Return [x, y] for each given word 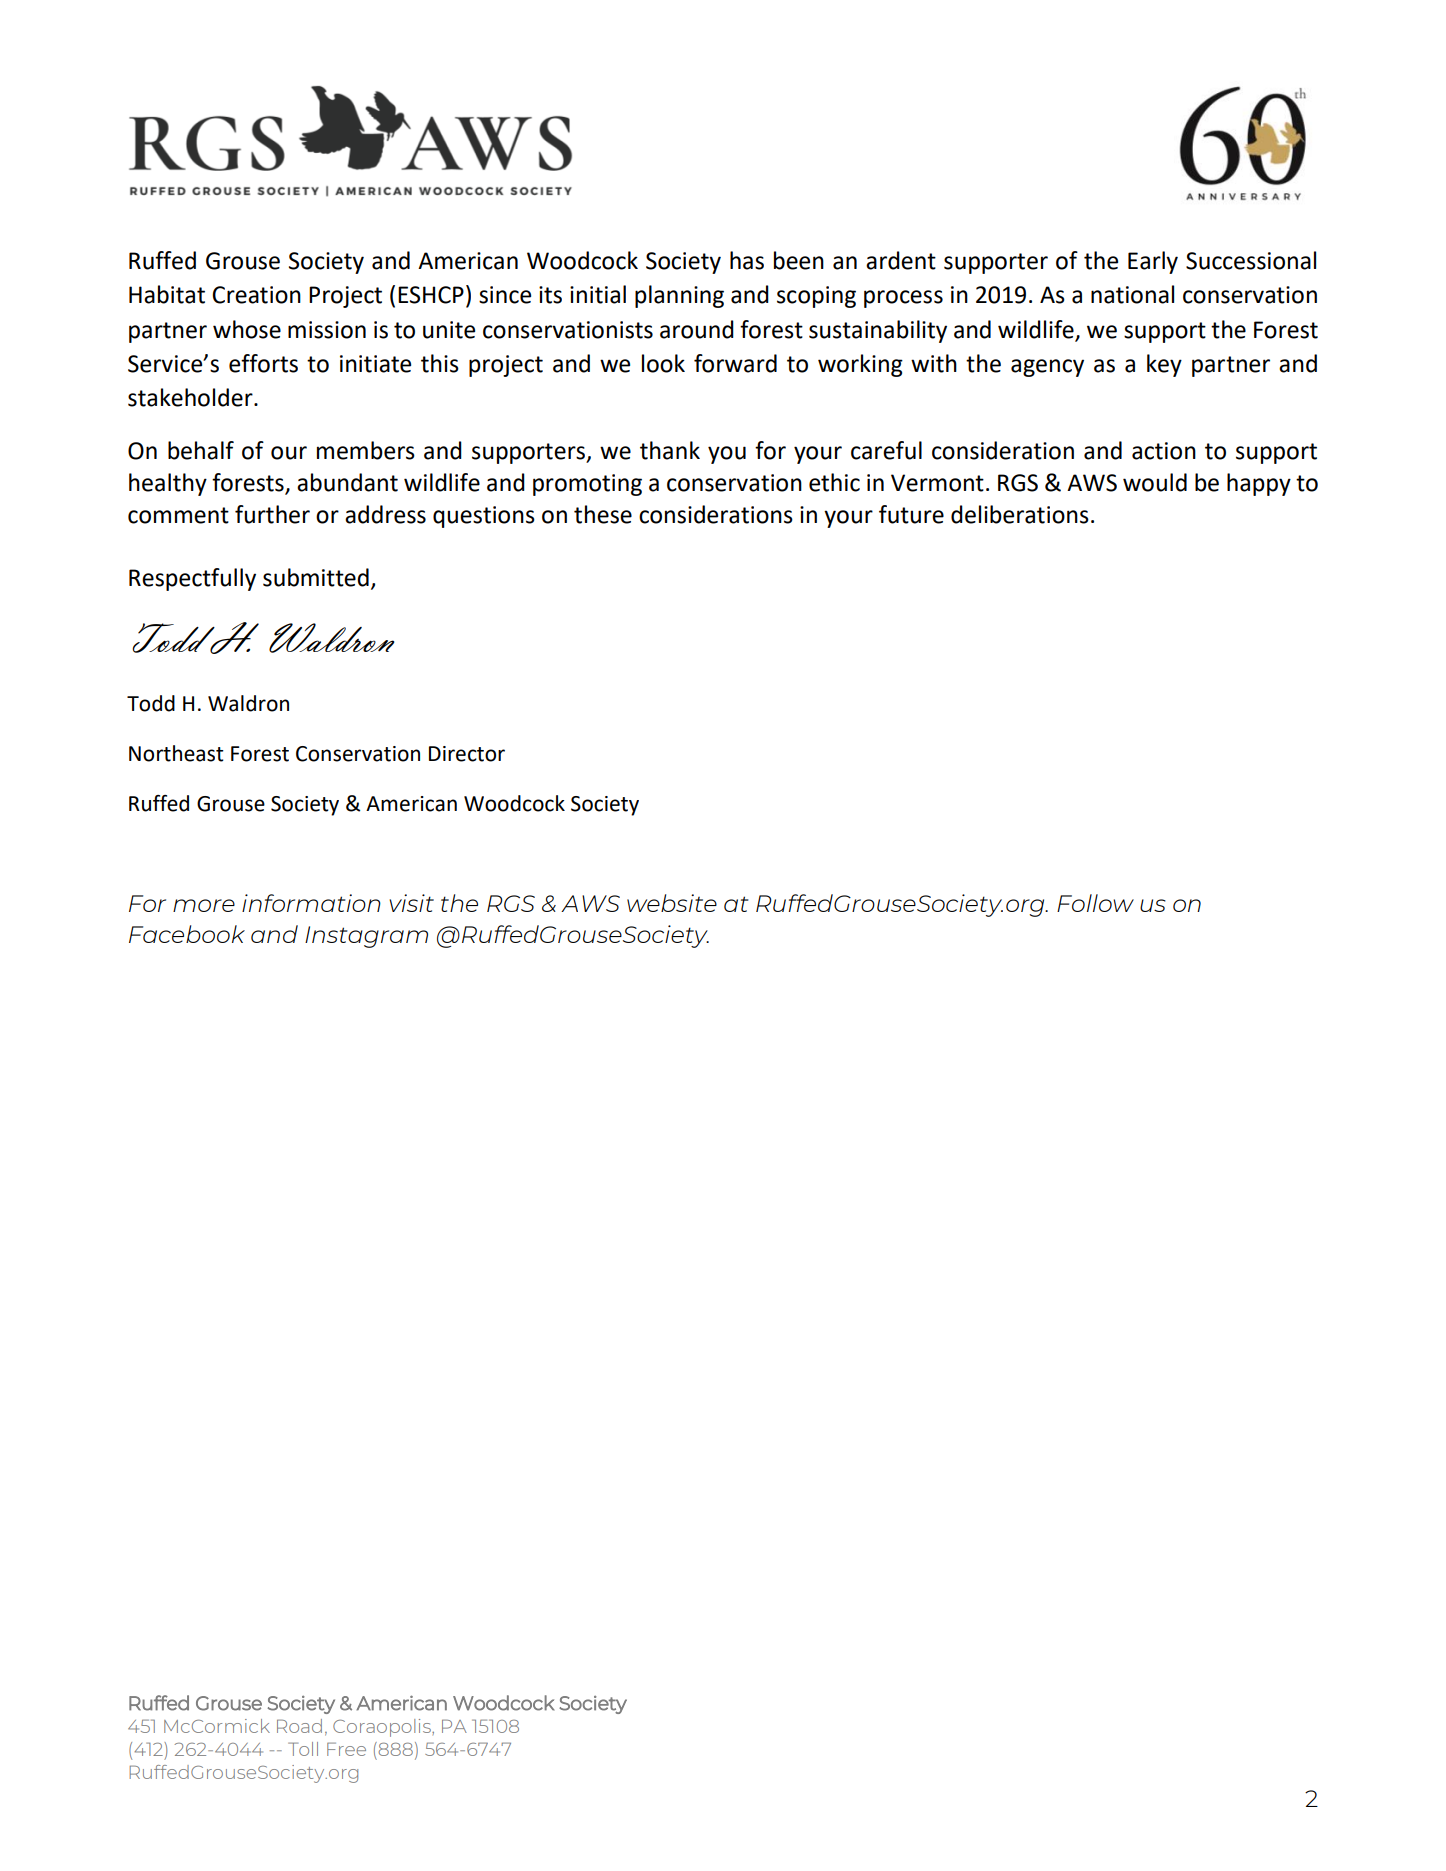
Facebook [187, 934]
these [603, 514]
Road [299, 1726]
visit [411, 903]
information [311, 903]
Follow [1095, 903]
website [672, 903]
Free [346, 1749]
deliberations [1020, 514]
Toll [303, 1749]
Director [467, 754]
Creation [256, 295]
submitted [316, 577]
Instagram [366, 937]
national [1132, 294]
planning [679, 296]
